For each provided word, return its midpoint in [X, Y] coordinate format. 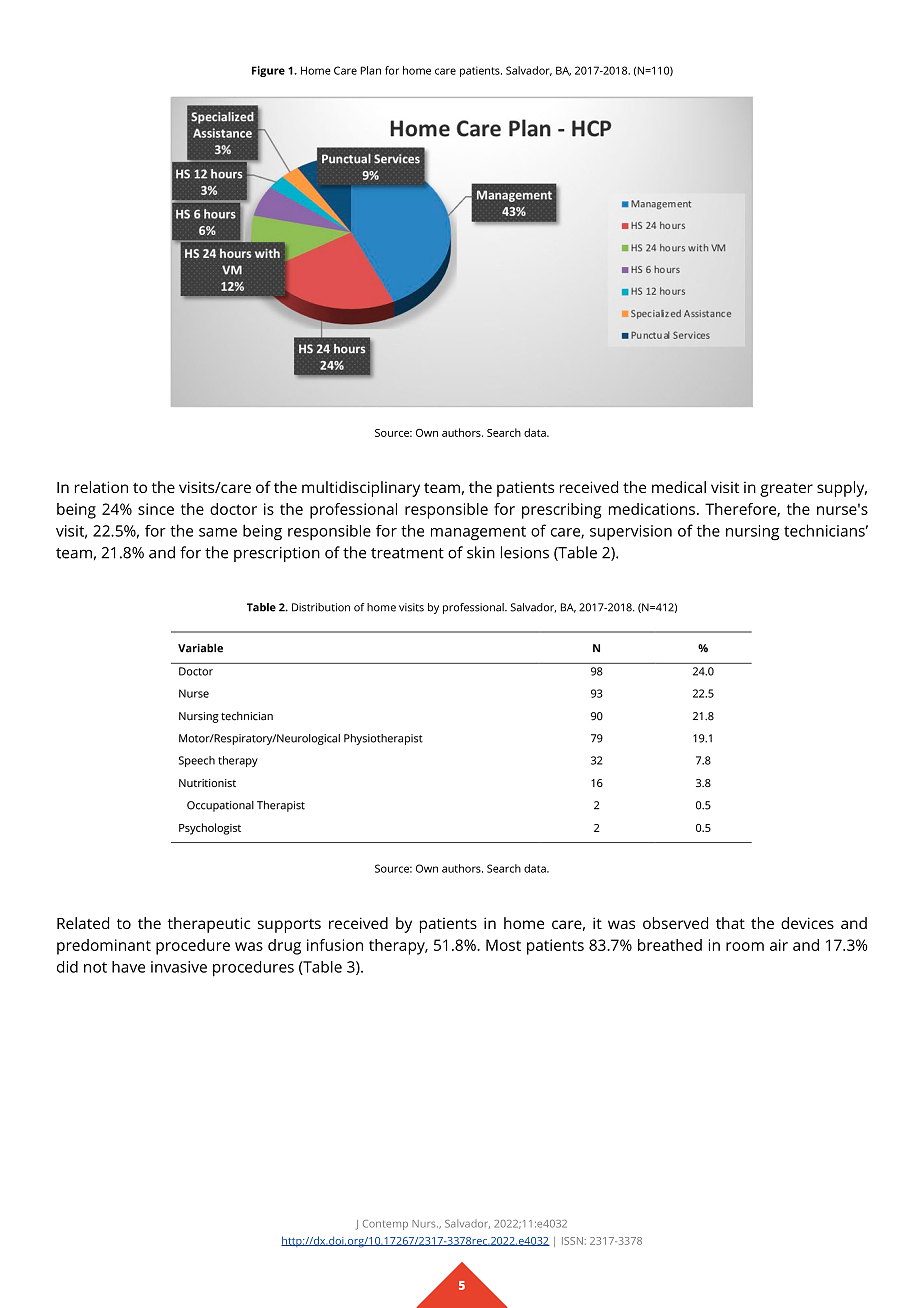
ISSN [572, 1241]
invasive [179, 967]
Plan [371, 70]
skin [481, 552]
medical [679, 487]
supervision [631, 533]
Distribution [321, 607]
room [745, 946]
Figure [268, 71]
